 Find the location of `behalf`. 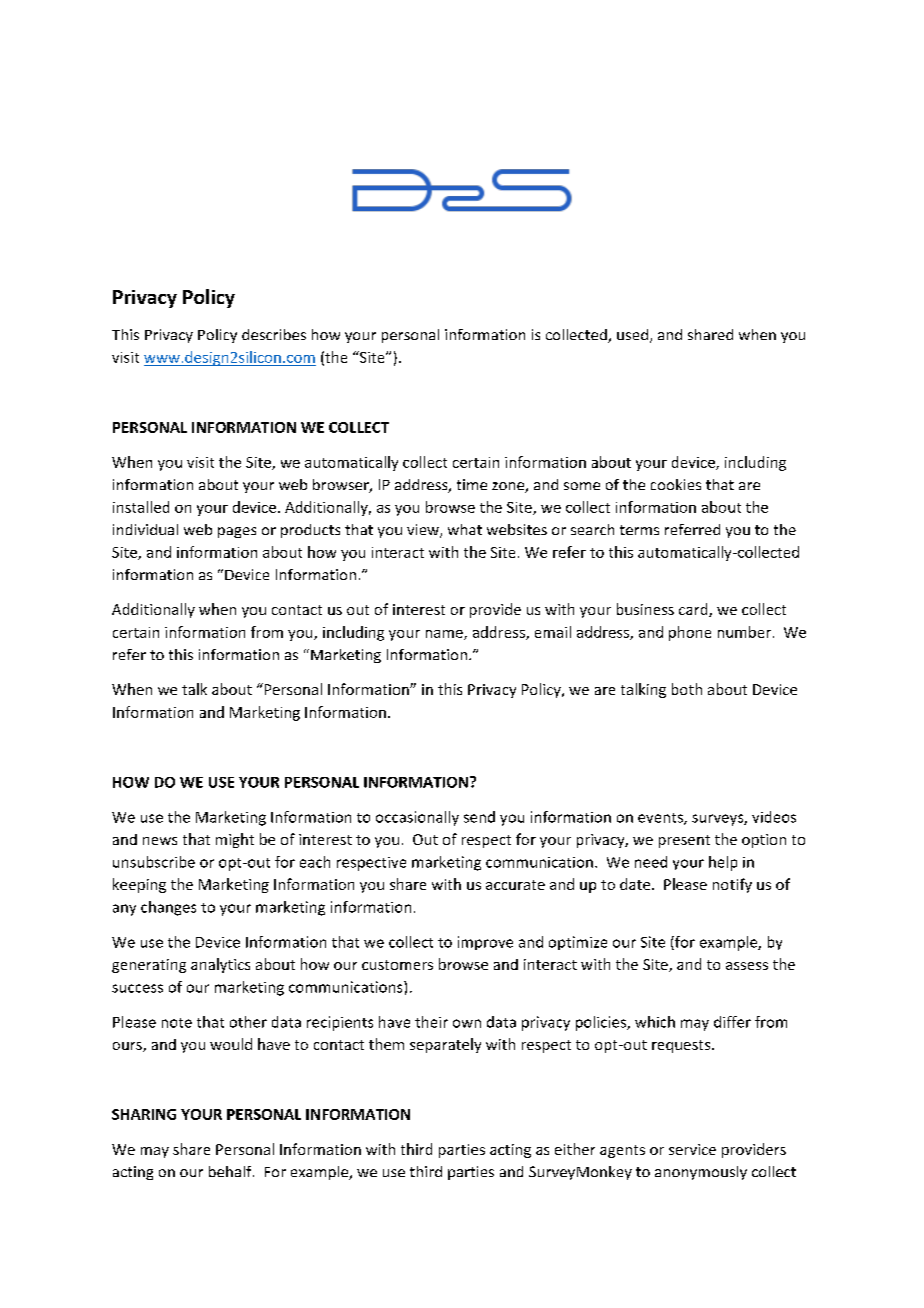

behalf is located at coordinates (231, 1171).
